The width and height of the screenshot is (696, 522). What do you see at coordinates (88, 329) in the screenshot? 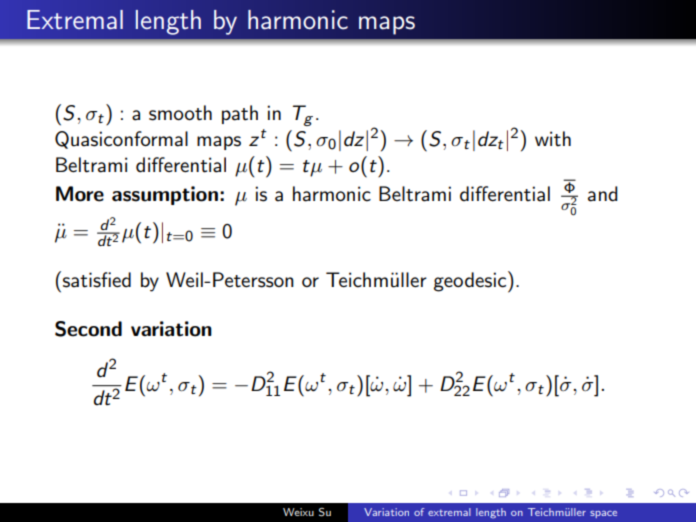
I see `Second` at bounding box center [88, 329].
